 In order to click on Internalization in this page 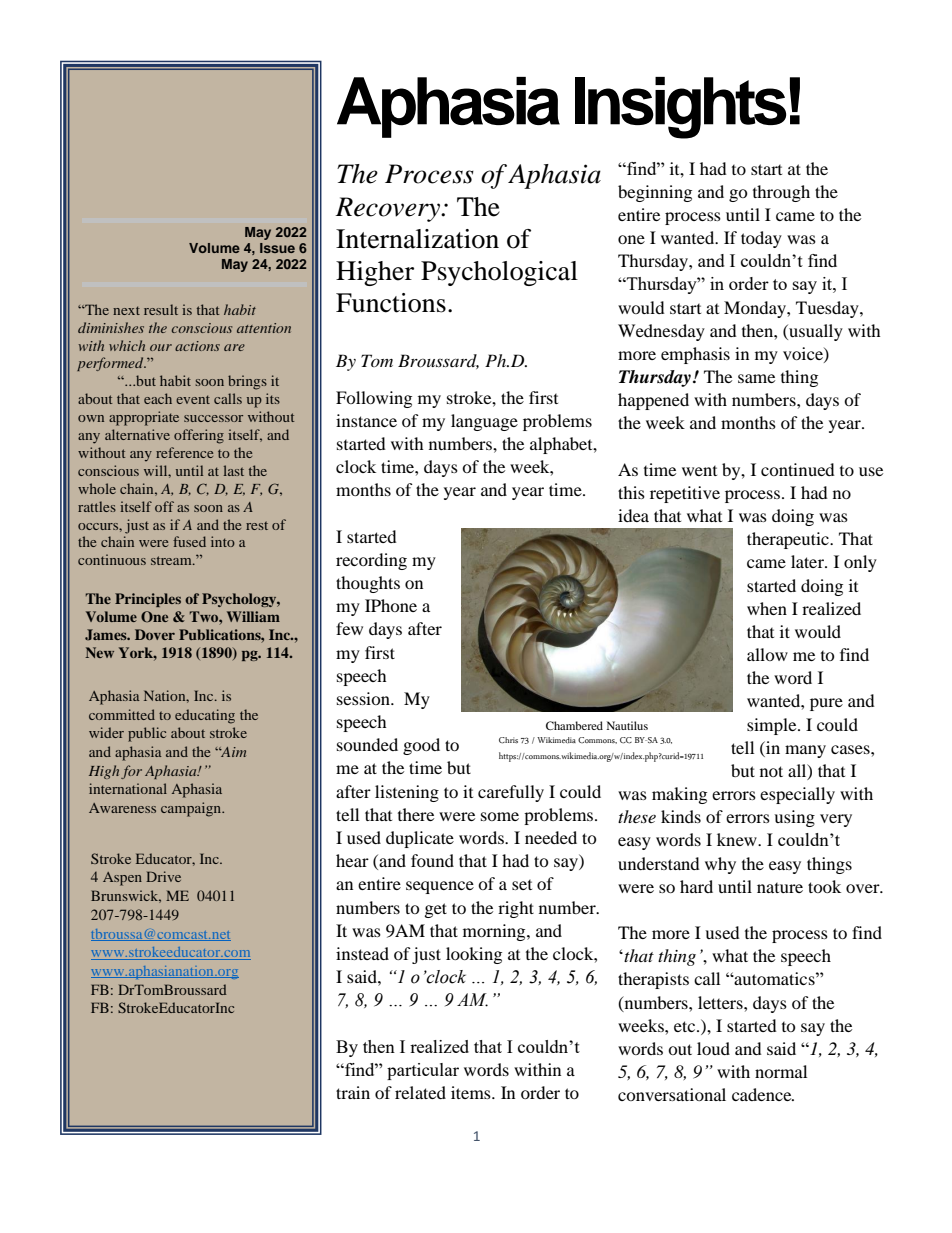, I will do `click(417, 239)`.
